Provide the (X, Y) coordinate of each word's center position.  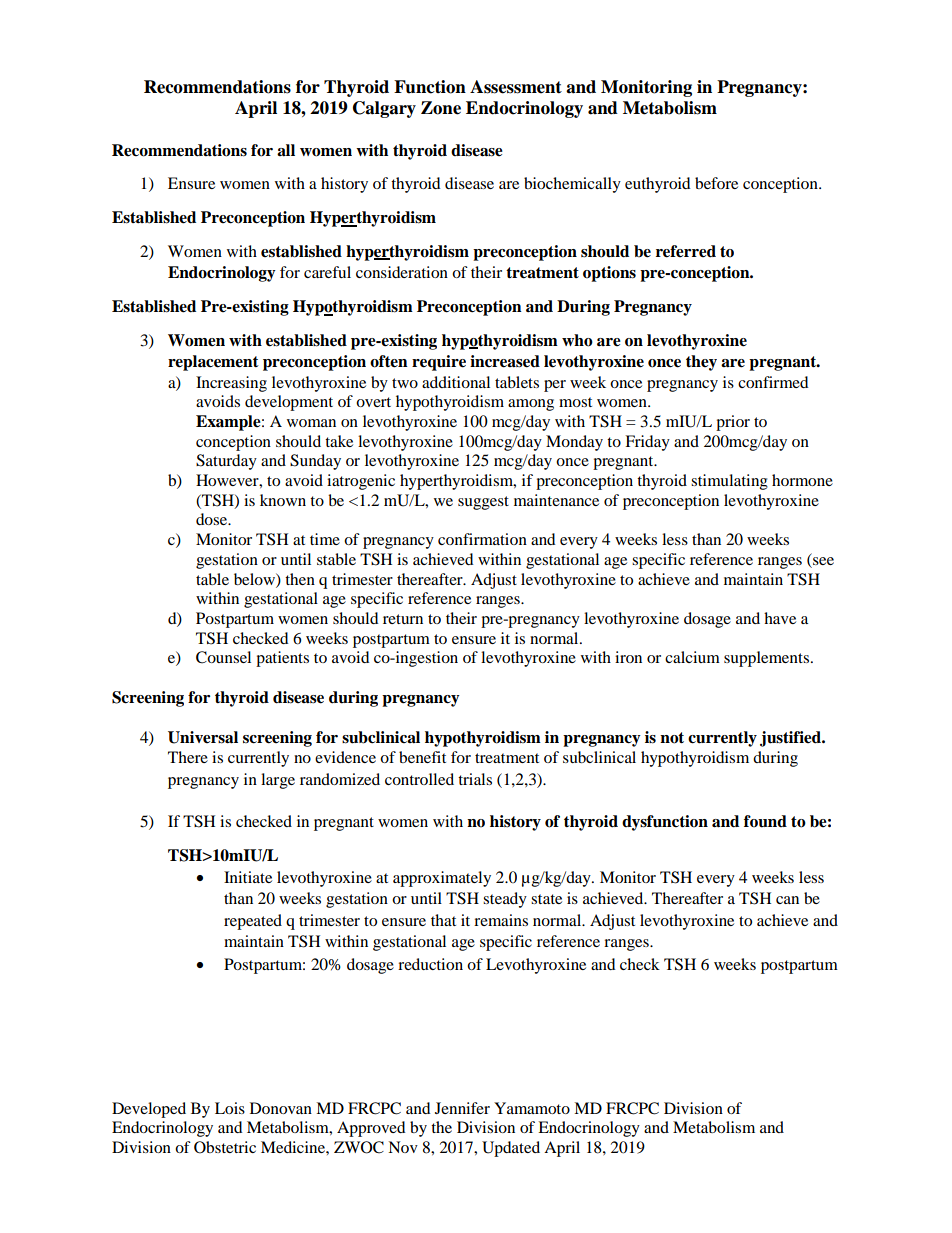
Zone (441, 108)
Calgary (384, 109)
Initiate (248, 877)
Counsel (223, 657)
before (716, 183)
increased (505, 361)
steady (505, 900)
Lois (230, 1108)
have (780, 618)
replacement (213, 363)
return (403, 619)
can (787, 900)
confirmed (773, 382)
